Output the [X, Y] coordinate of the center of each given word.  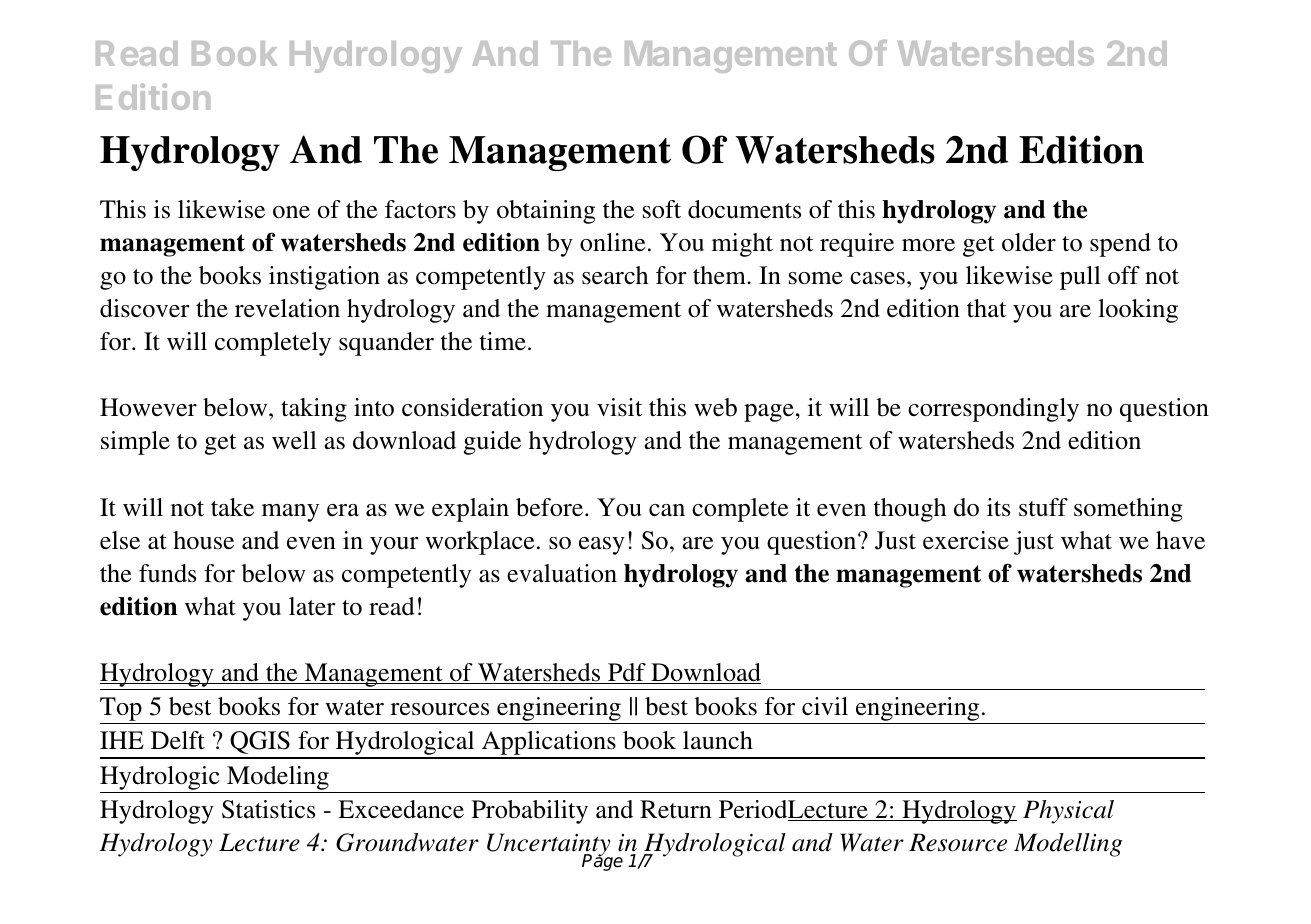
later [312, 606]
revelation [287, 308]
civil [825, 706]
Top [122, 710]
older [1029, 242]
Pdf [627, 673]
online [612, 242]
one [291, 212]
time [503, 341]
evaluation [562, 573]
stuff [1043, 507]
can [667, 510]
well [294, 440]
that [986, 308]
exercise [966, 540]
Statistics [268, 809]
